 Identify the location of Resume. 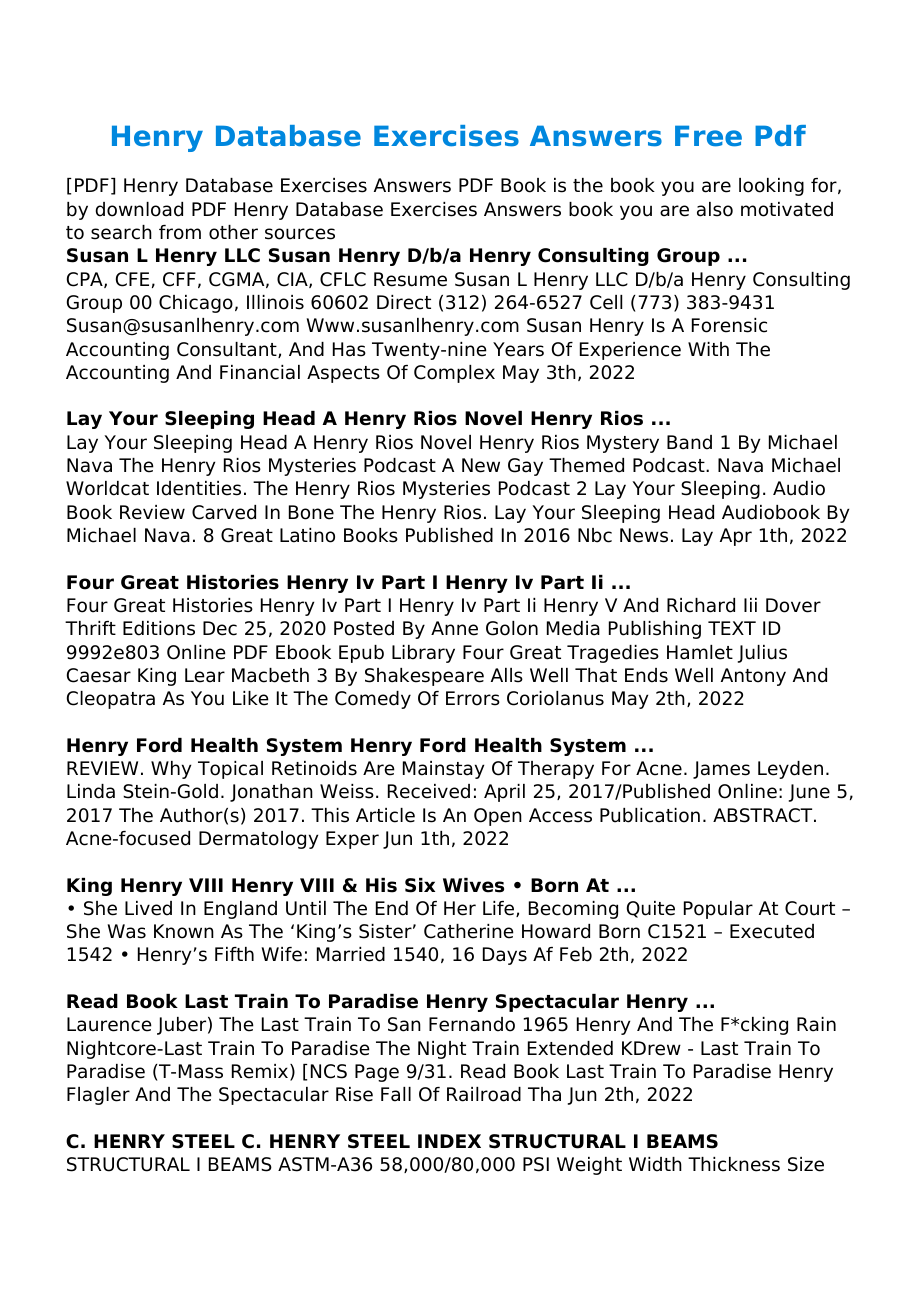
(410, 279).
